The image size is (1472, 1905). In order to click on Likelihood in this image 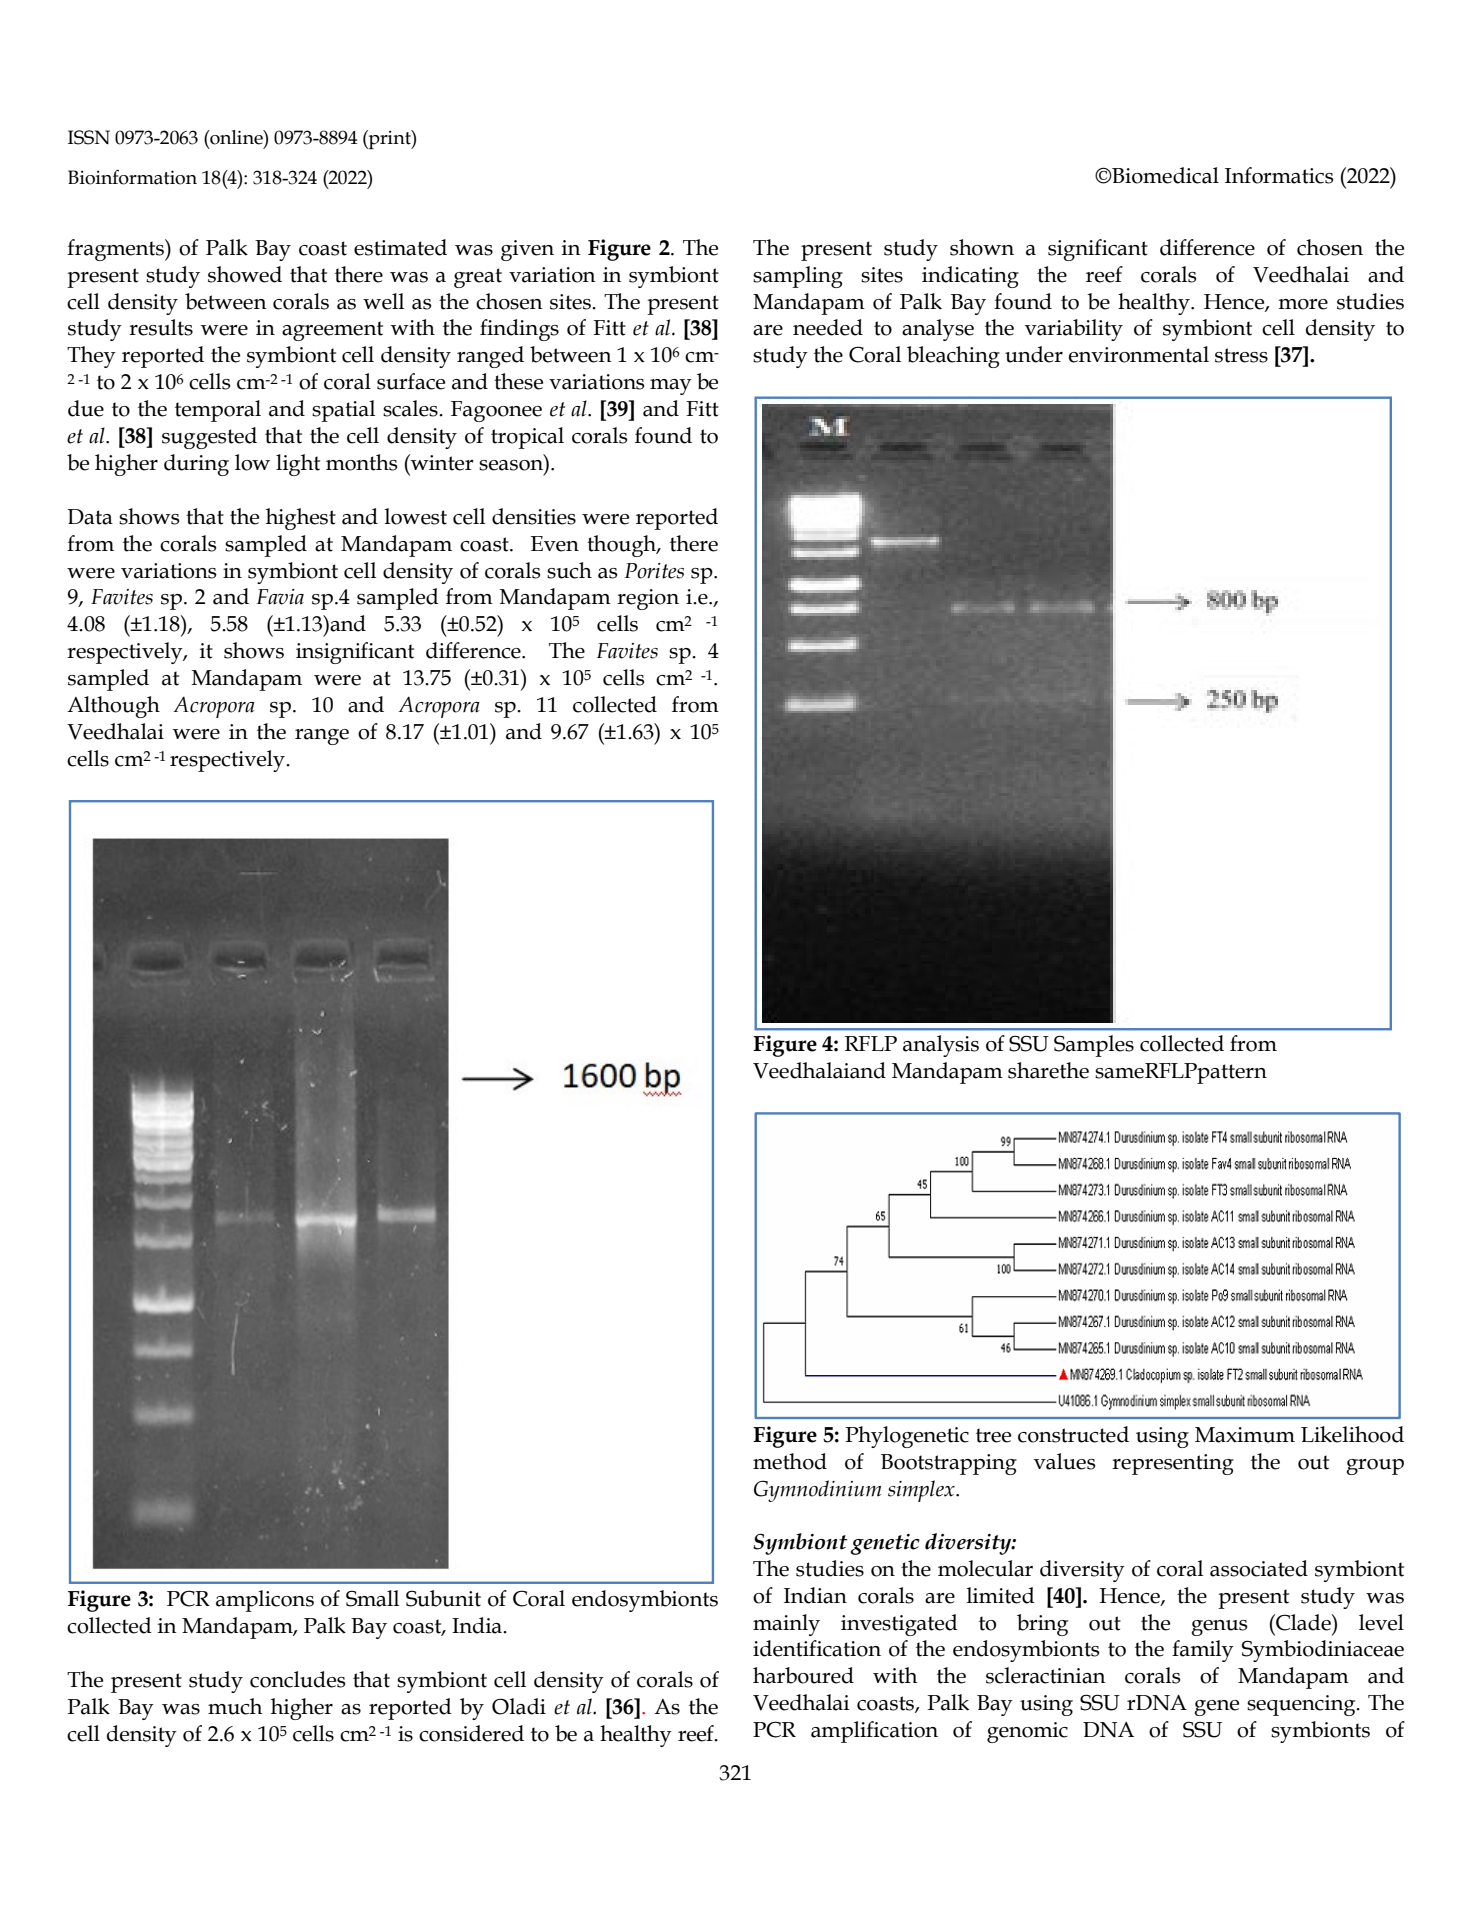, I will do `click(1352, 1434)`.
